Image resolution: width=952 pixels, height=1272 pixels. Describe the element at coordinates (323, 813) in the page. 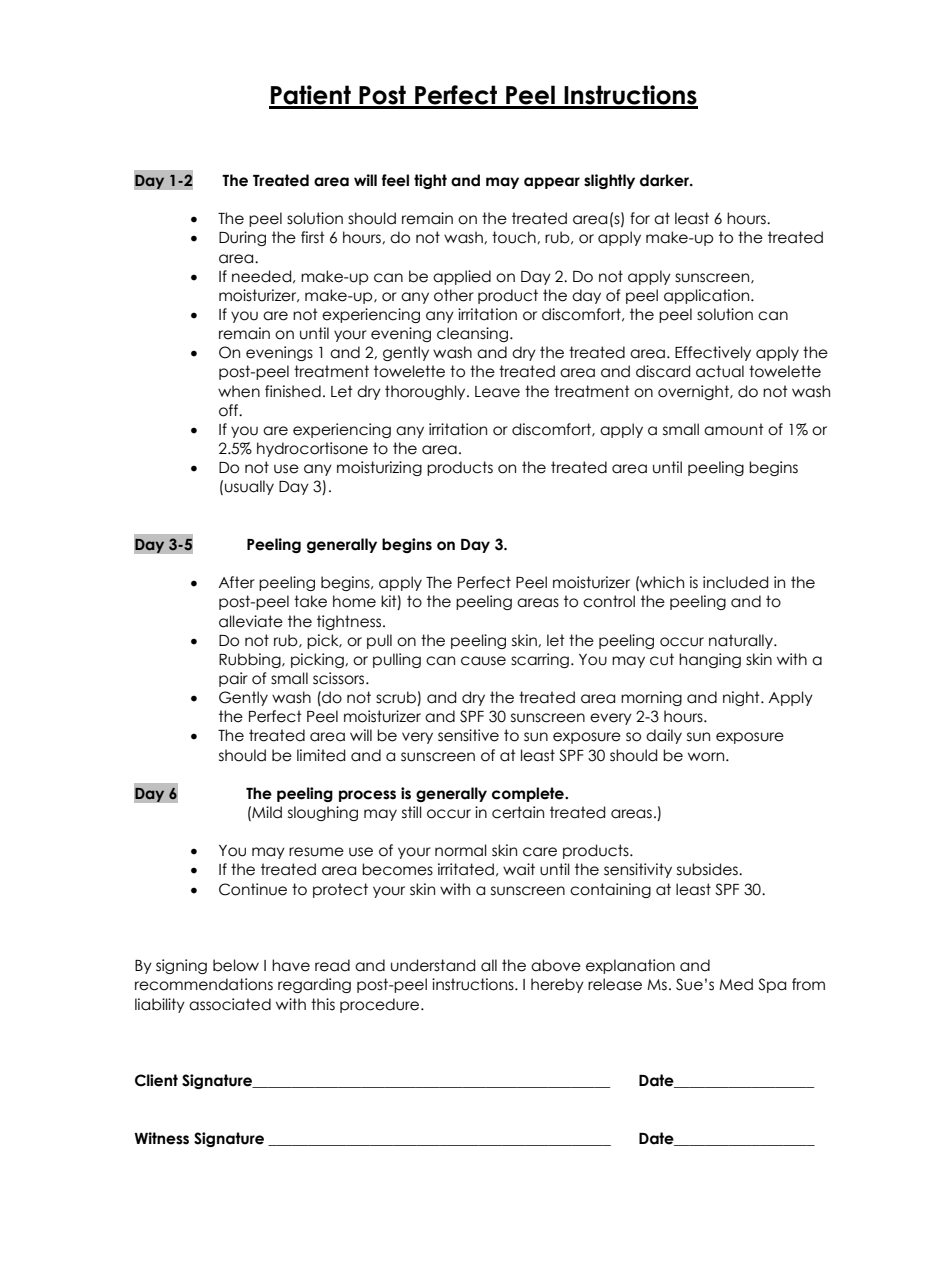

I see `sloughing` at that location.
